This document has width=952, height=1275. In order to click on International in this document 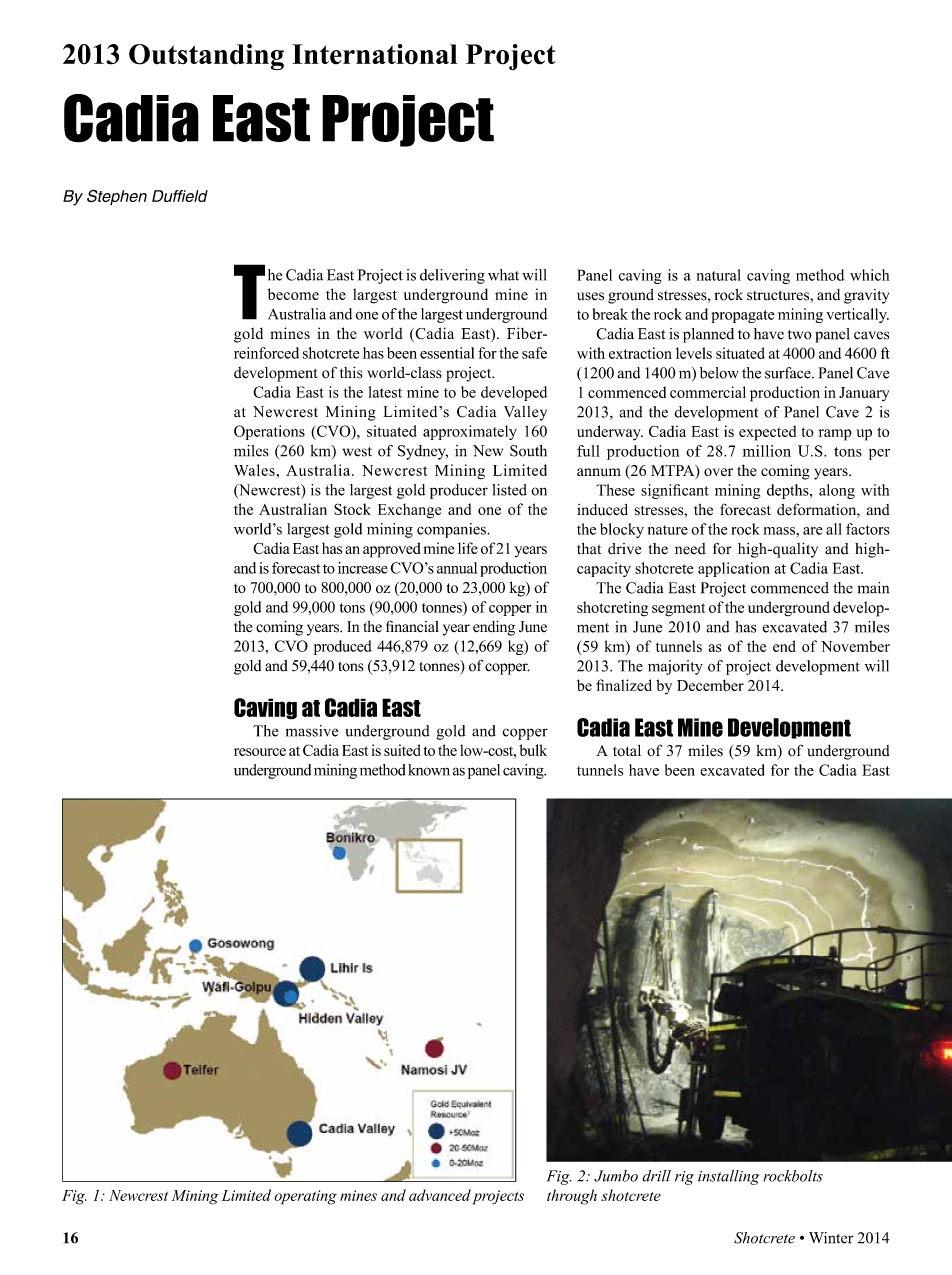, I will do `click(375, 54)`.
